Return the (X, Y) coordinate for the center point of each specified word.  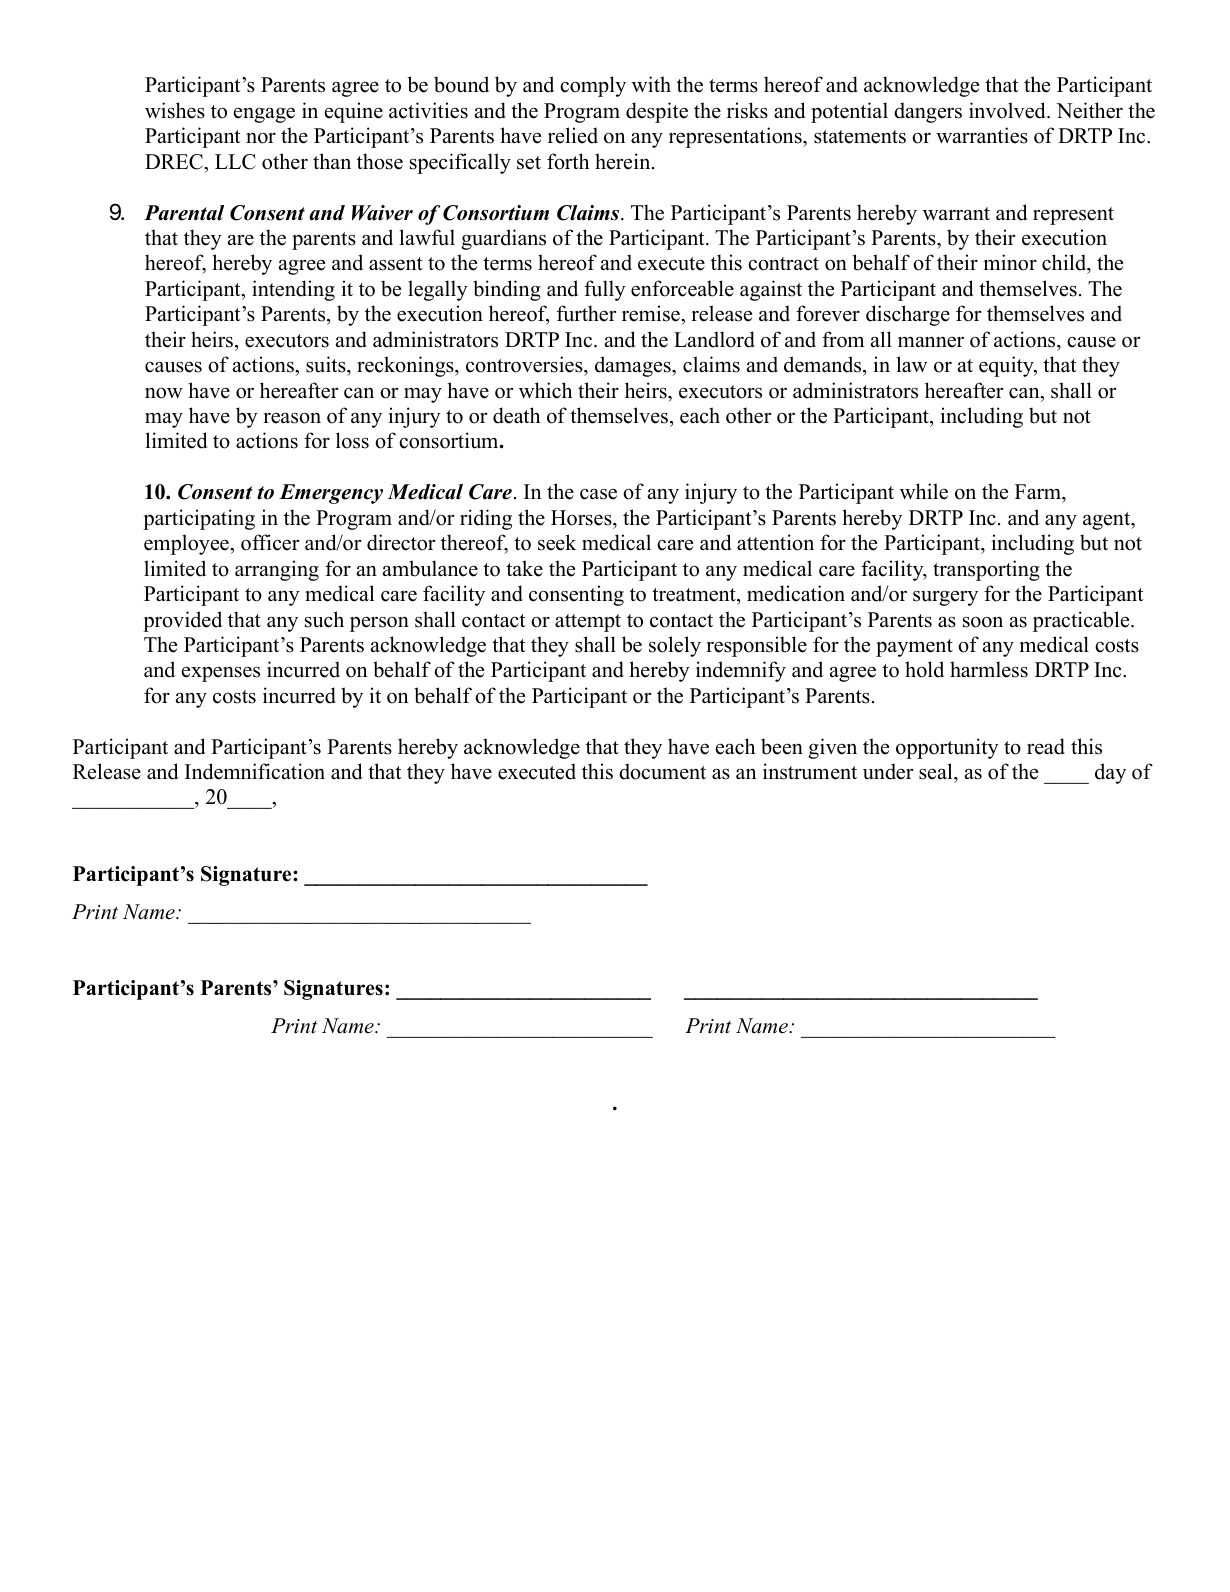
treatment (695, 595)
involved (1008, 110)
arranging (277, 570)
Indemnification (255, 771)
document (662, 771)
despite (657, 112)
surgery (945, 598)
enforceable (682, 288)
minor (1010, 262)
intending (293, 290)
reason (292, 418)
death (516, 415)
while (924, 491)
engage (264, 115)
